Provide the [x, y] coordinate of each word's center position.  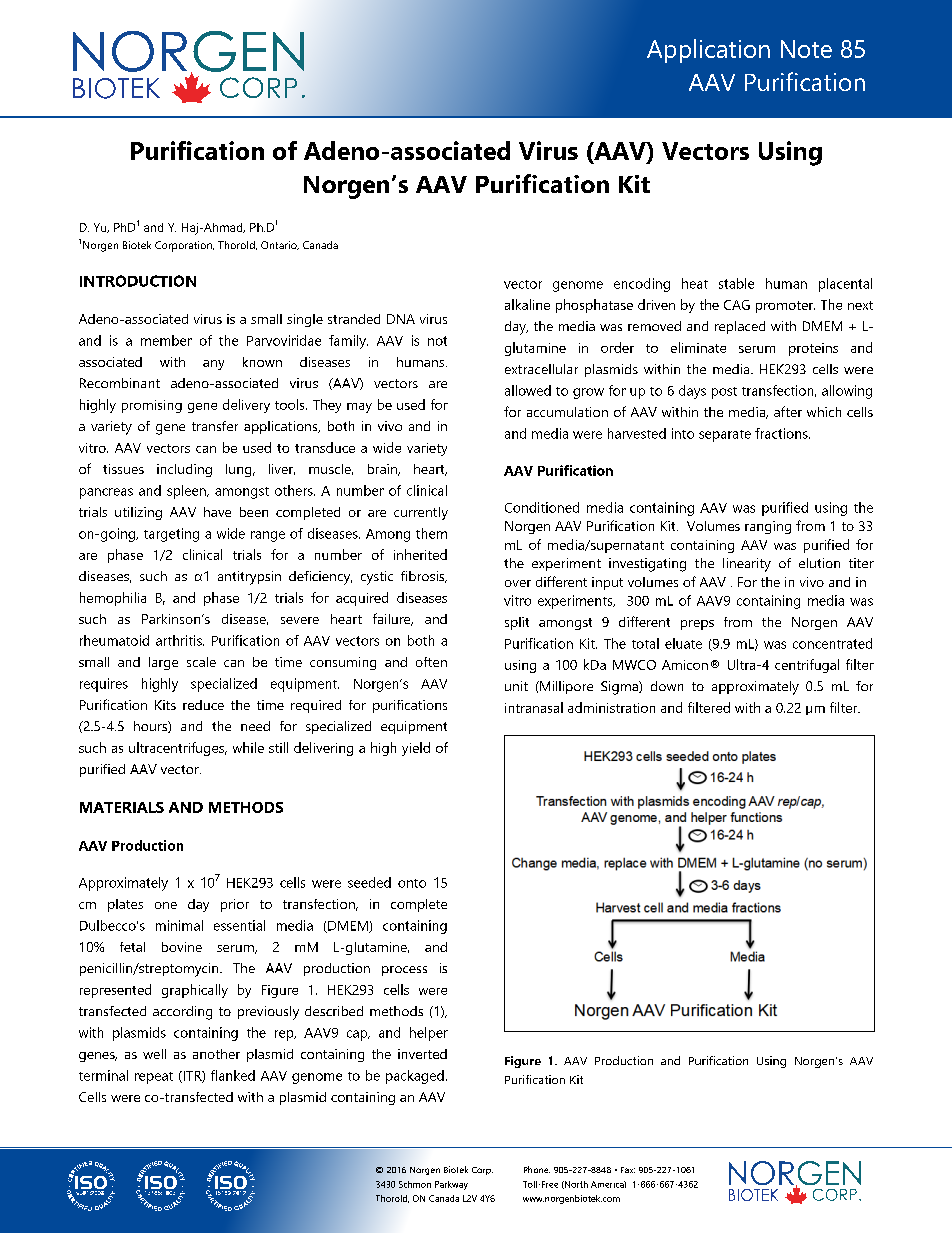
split [517, 623]
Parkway [451, 1185]
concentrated [832, 643]
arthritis [180, 640]
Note [806, 49]
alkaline [527, 304]
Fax [628, 1170]
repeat [154, 1078]
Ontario [280, 245]
